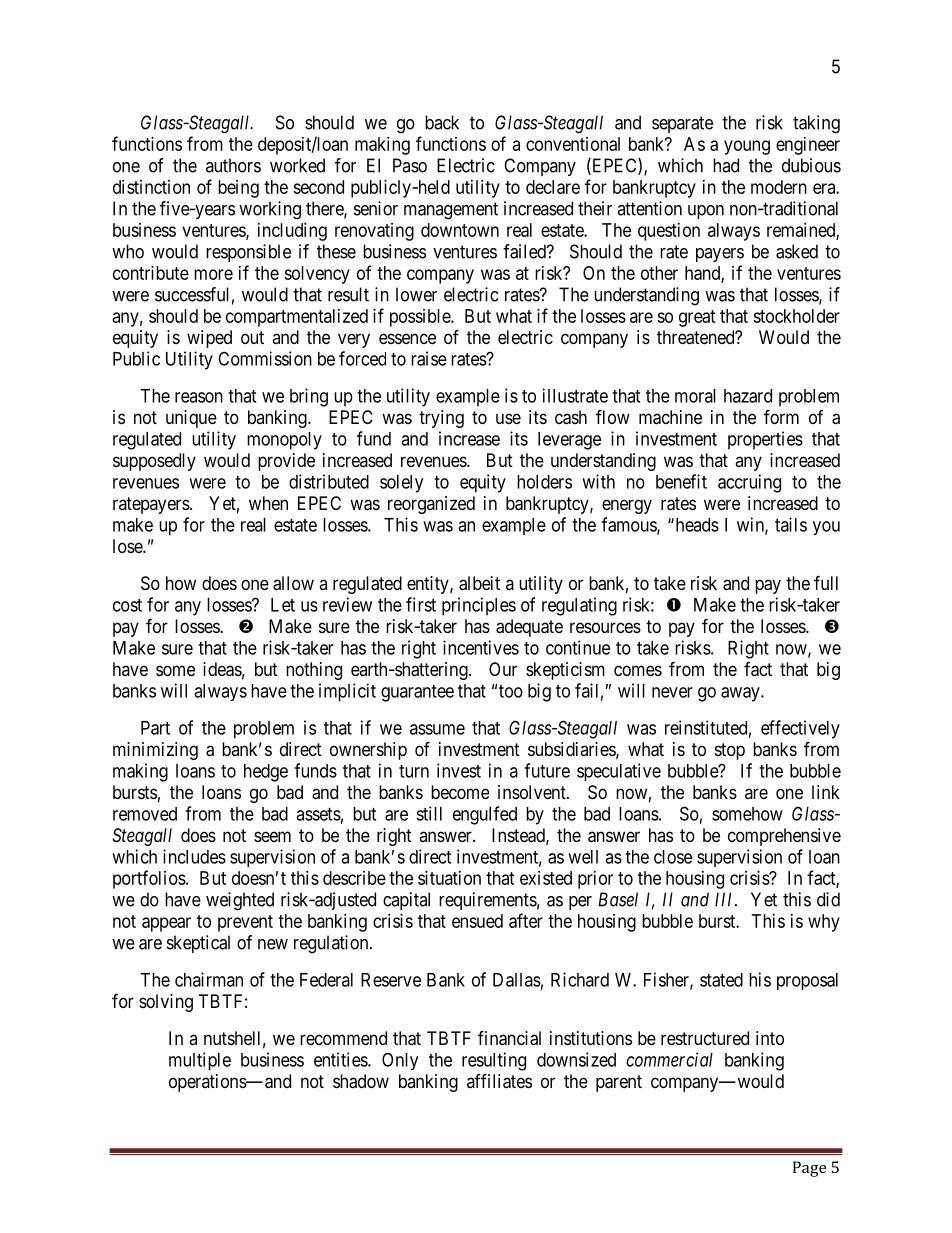 Image resolution: width=952 pixels, height=1233 pixels. Describe the element at coordinates (485, 815) in the page. I see `engulfed` at that location.
